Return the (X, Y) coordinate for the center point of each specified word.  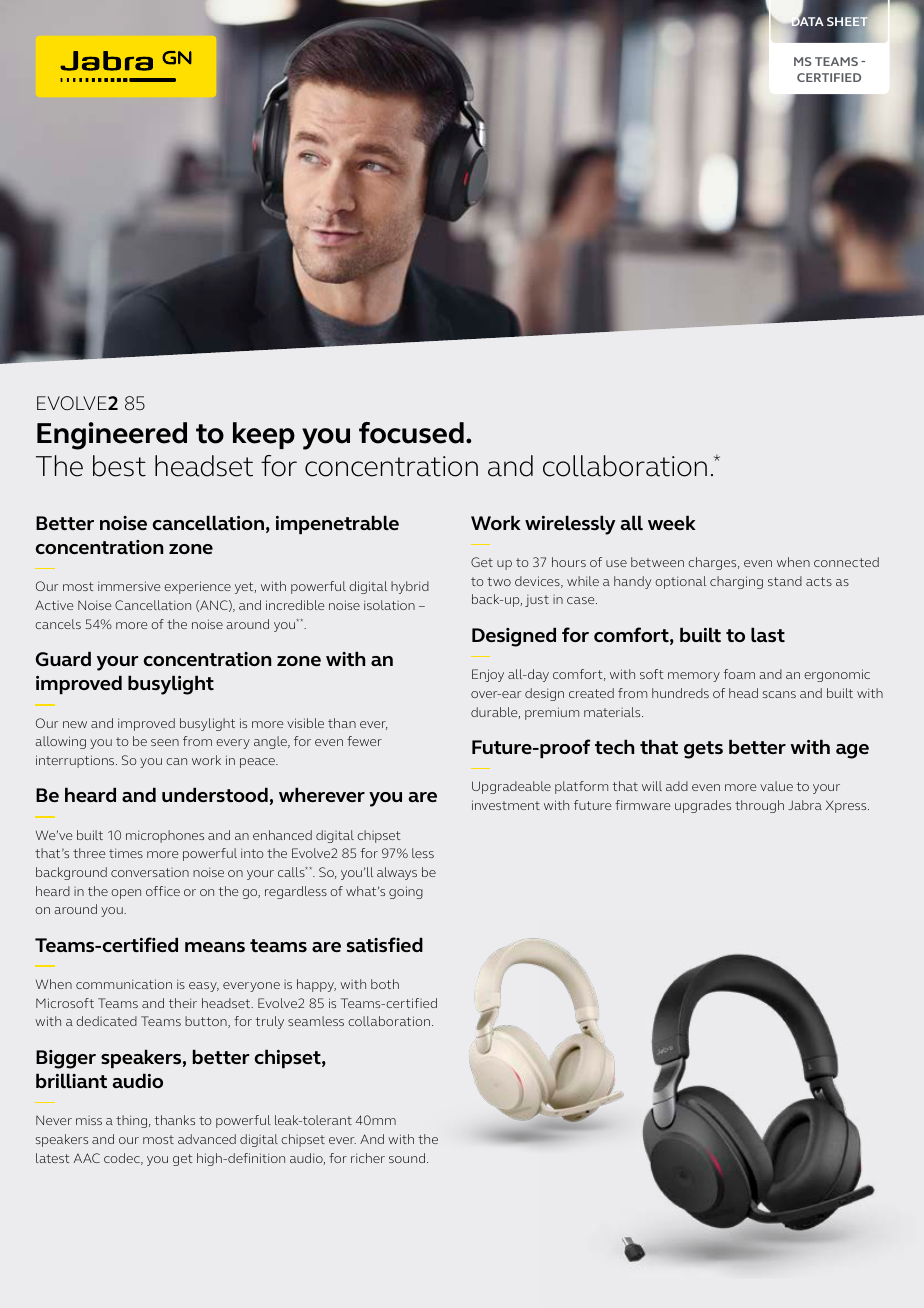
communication (124, 984)
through (759, 806)
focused (411, 433)
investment (506, 805)
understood (215, 795)
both (385, 984)
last (768, 634)
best (119, 466)
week (672, 522)
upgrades (703, 806)
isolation (389, 605)
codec (123, 1159)
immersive (129, 586)
